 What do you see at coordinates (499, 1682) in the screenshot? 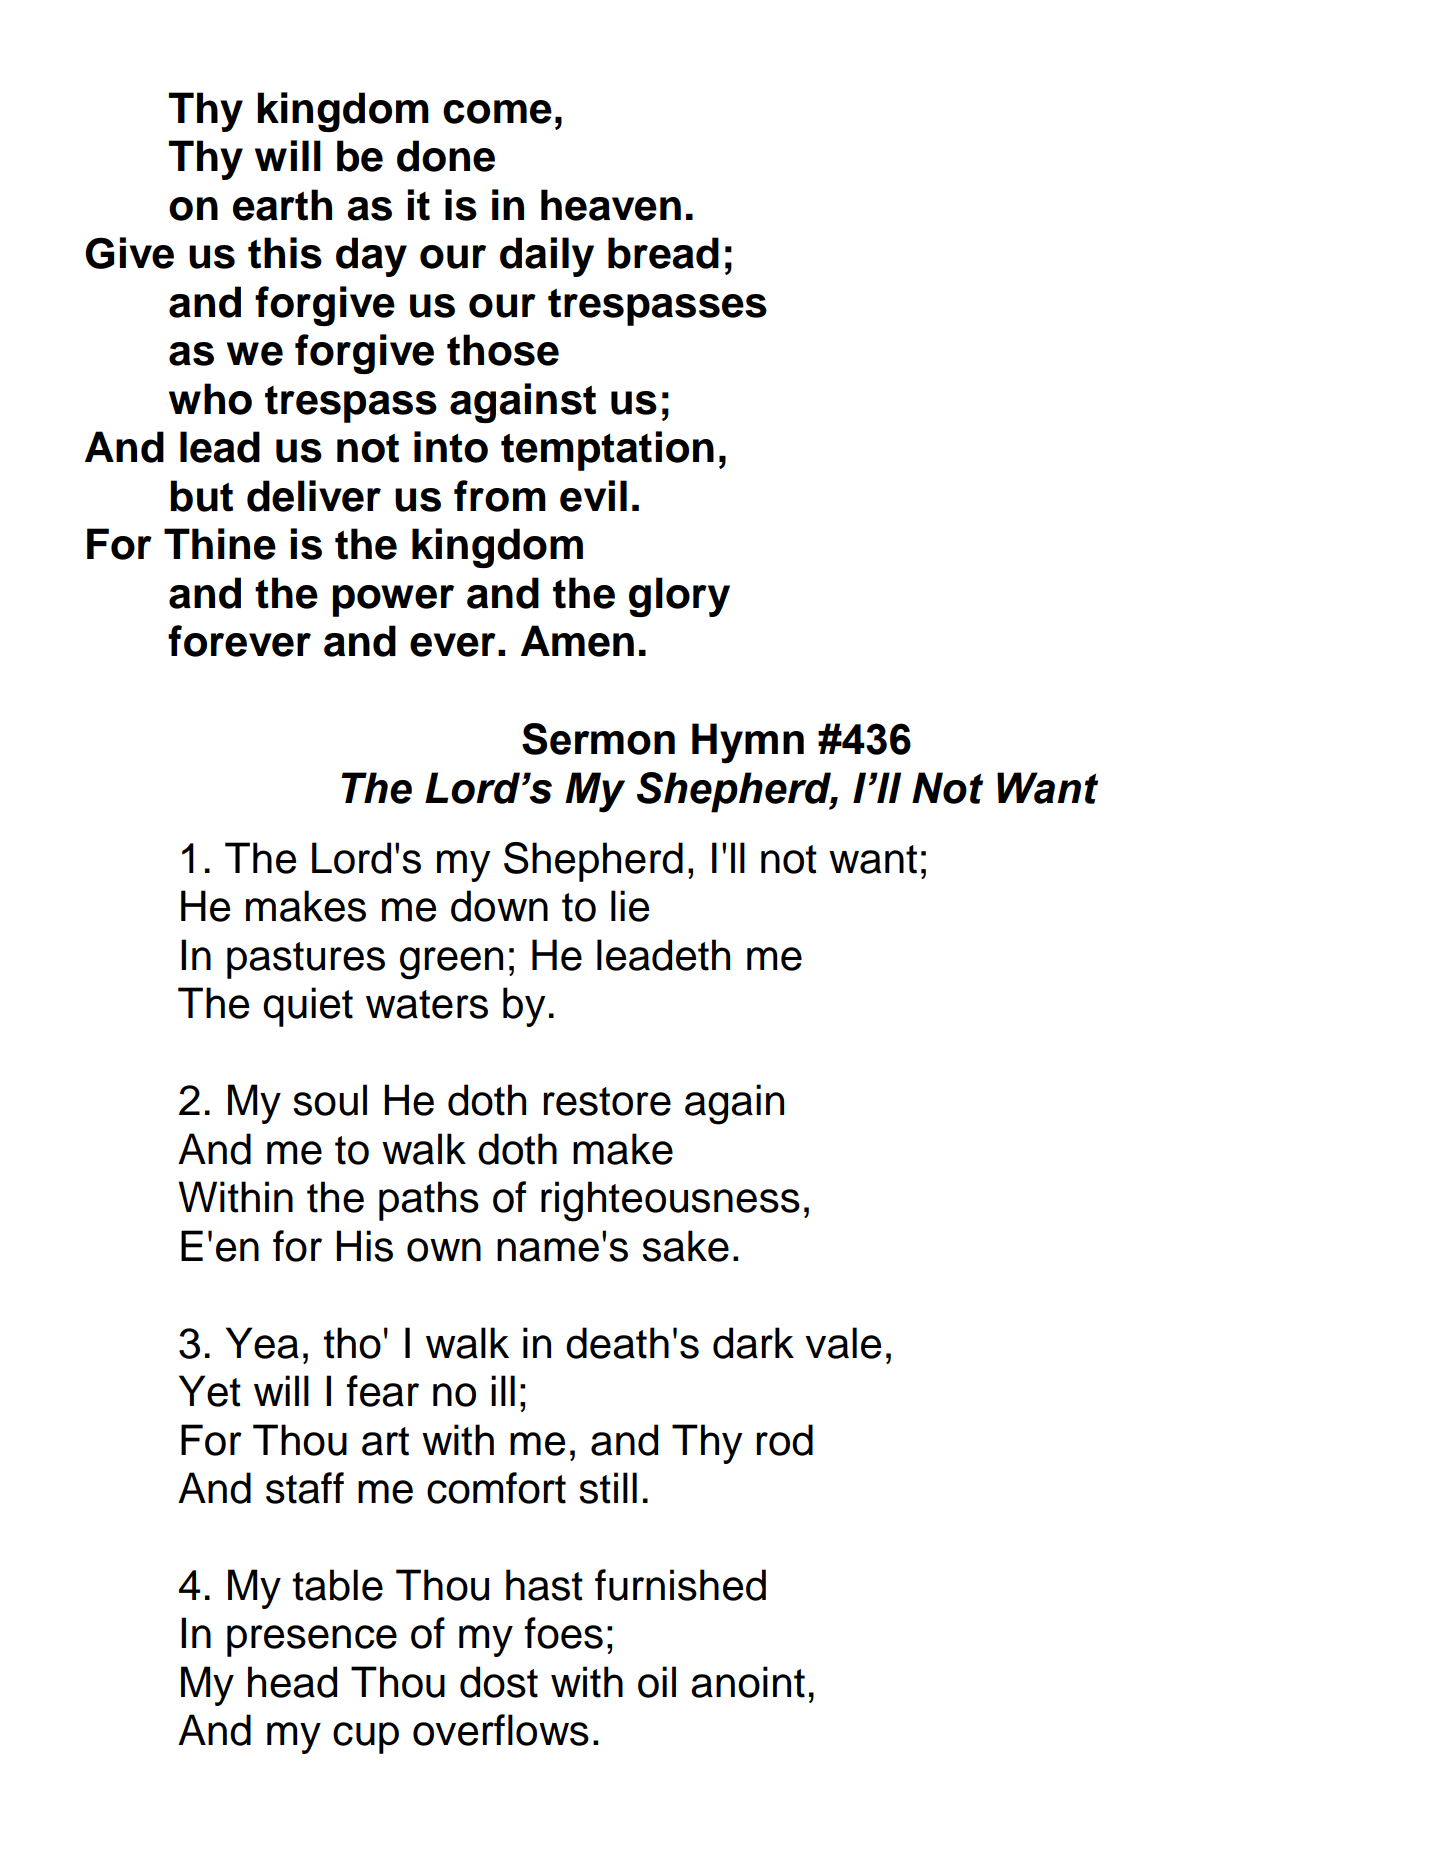
I see `dost` at bounding box center [499, 1682].
